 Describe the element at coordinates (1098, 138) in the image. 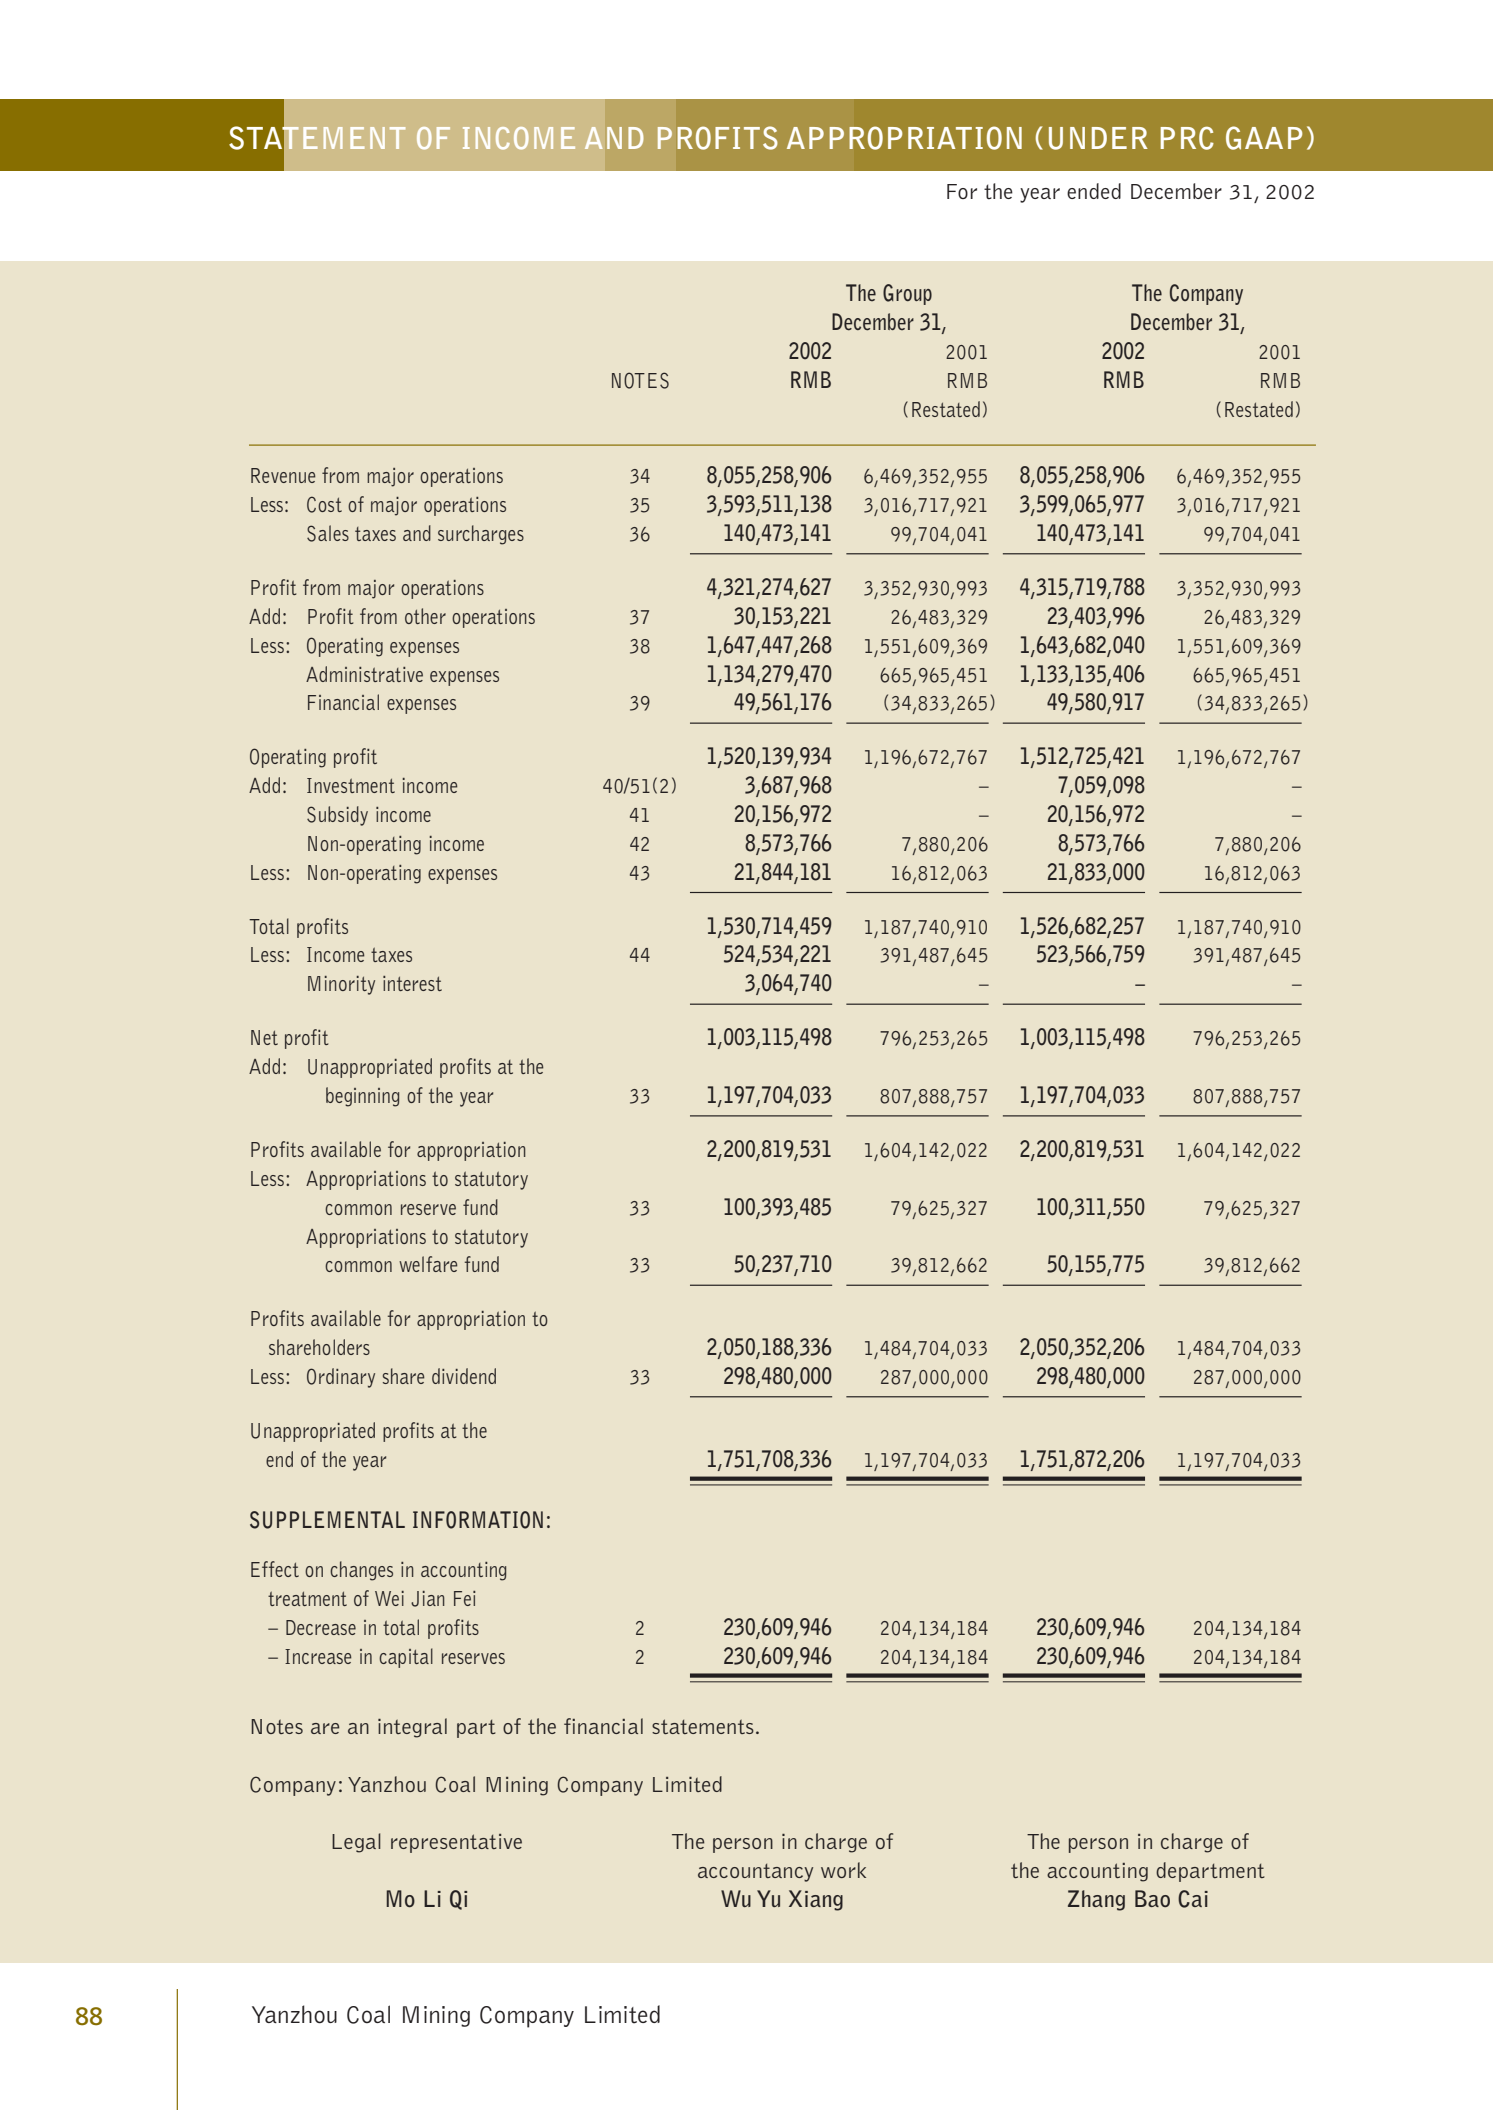

I see `UNDER` at that location.
